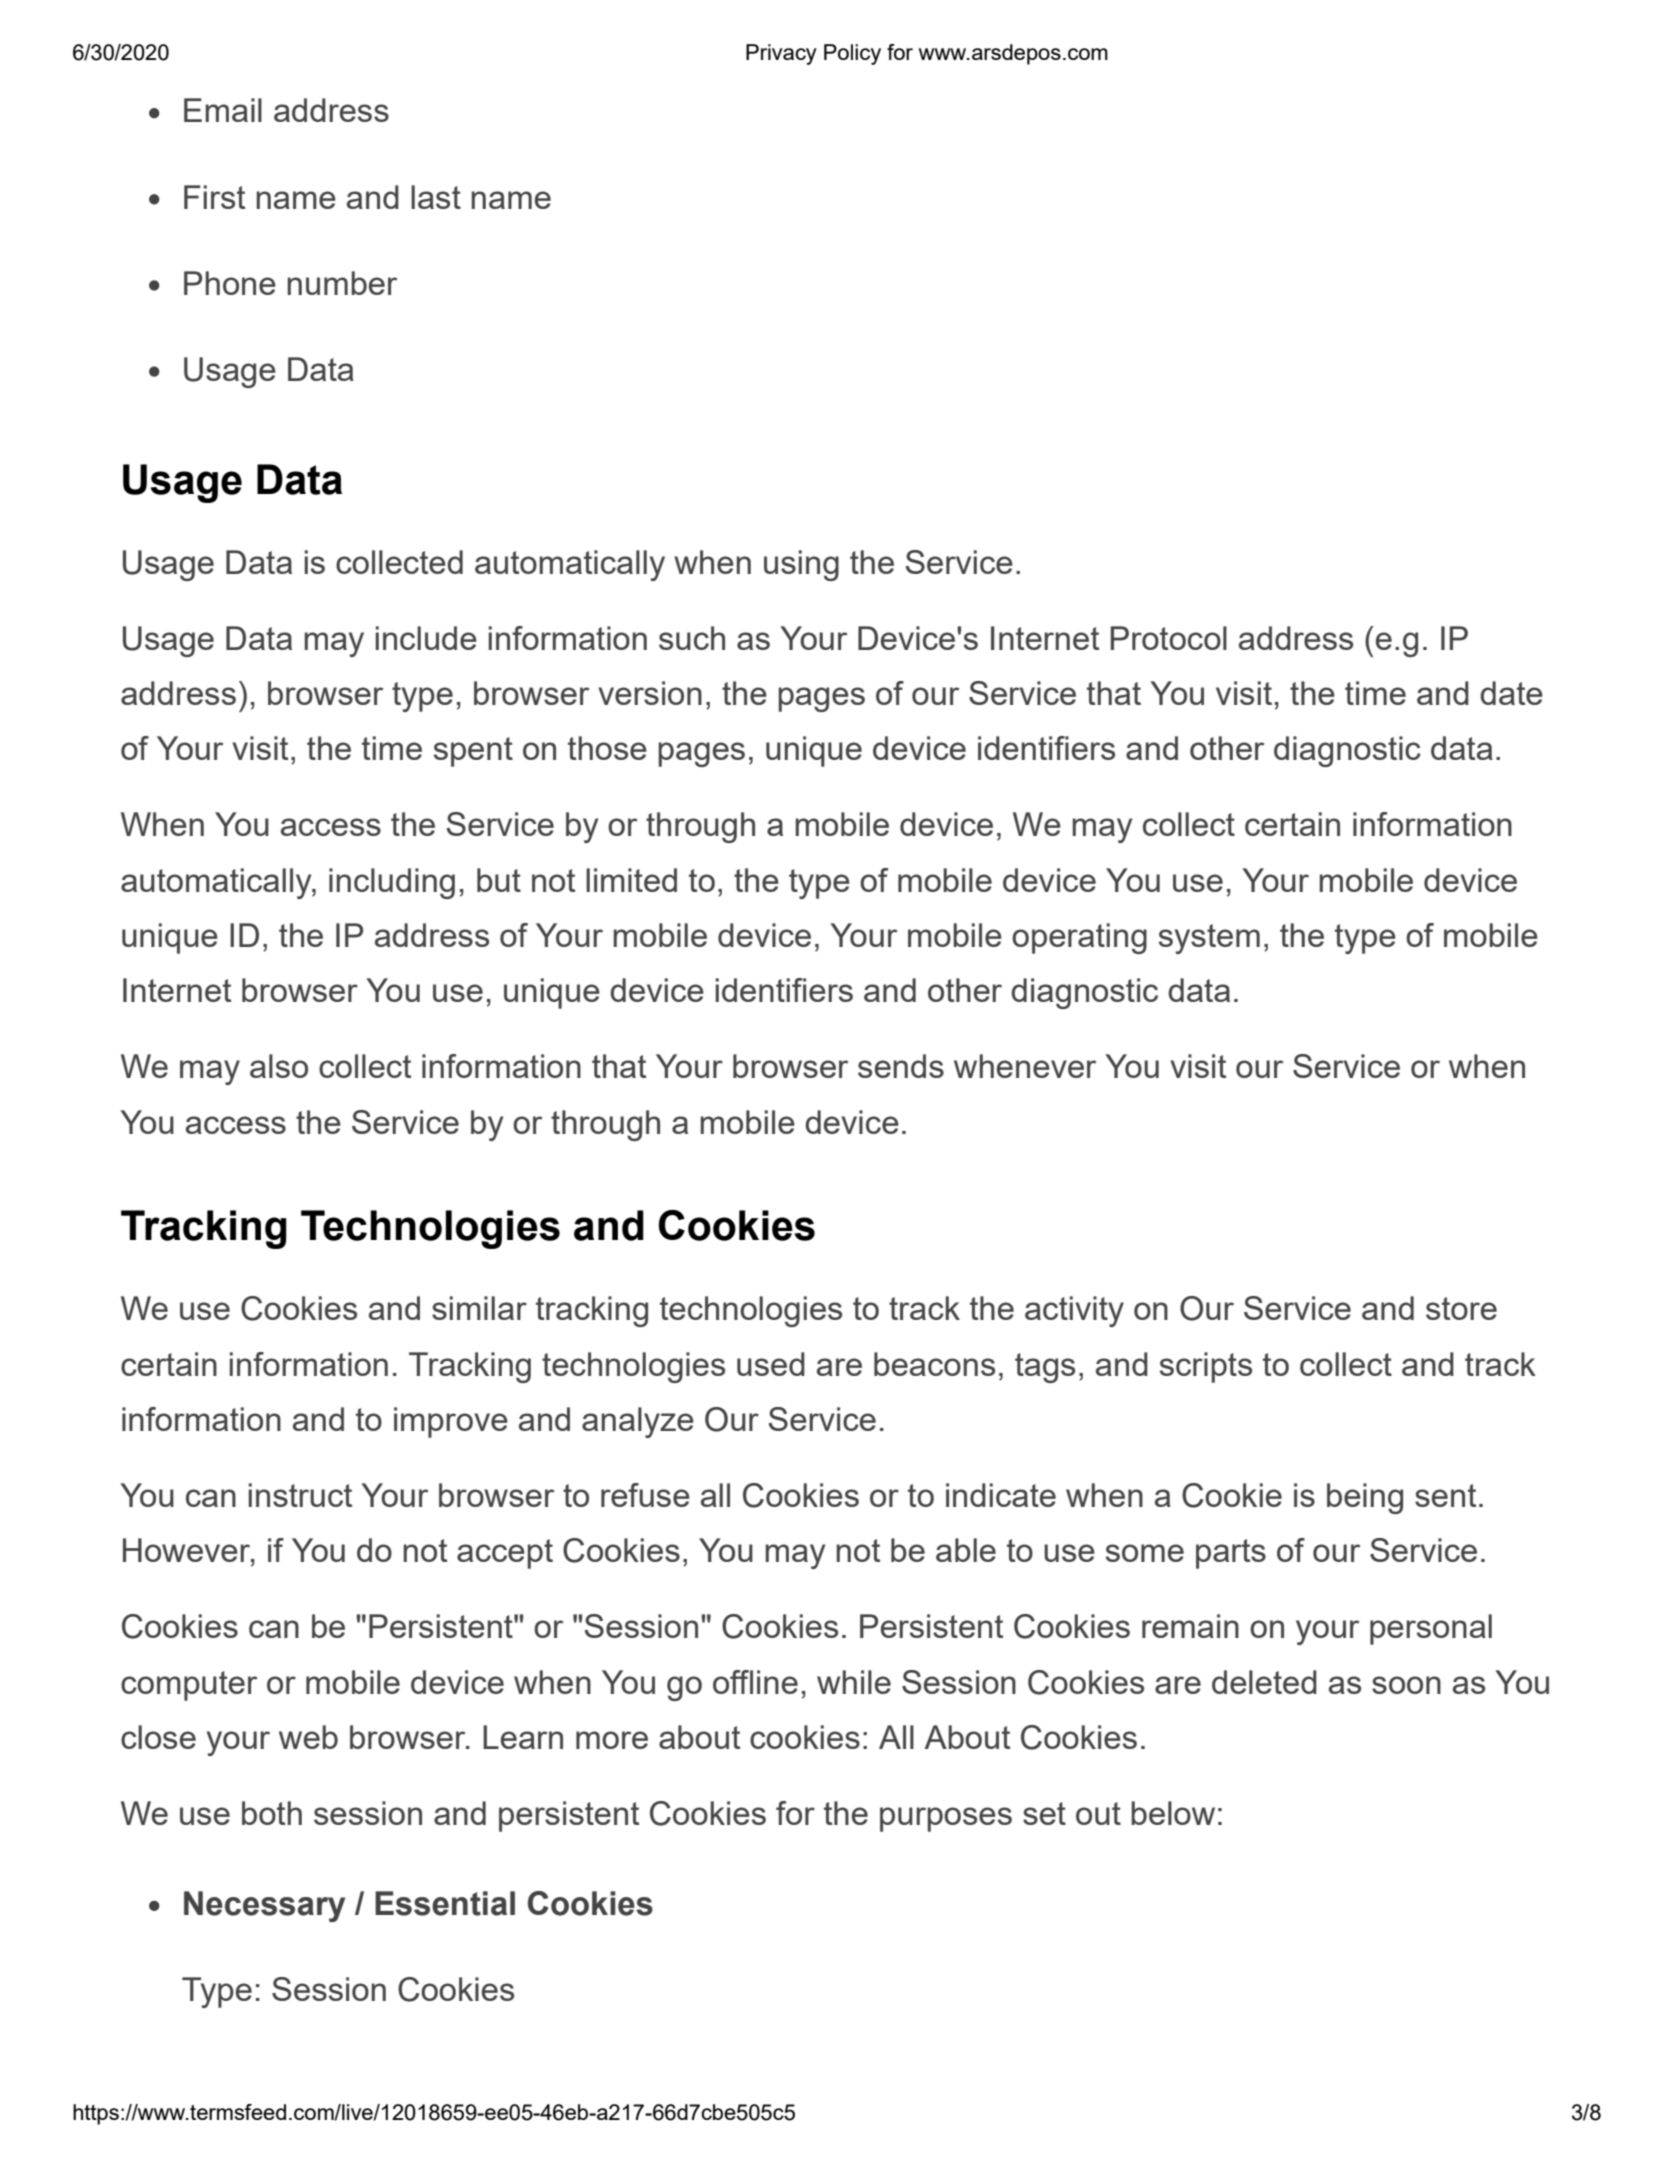 This screenshot has width=1674, height=2166. Describe the element at coordinates (342, 283) in the screenshot. I see `number` at that location.
